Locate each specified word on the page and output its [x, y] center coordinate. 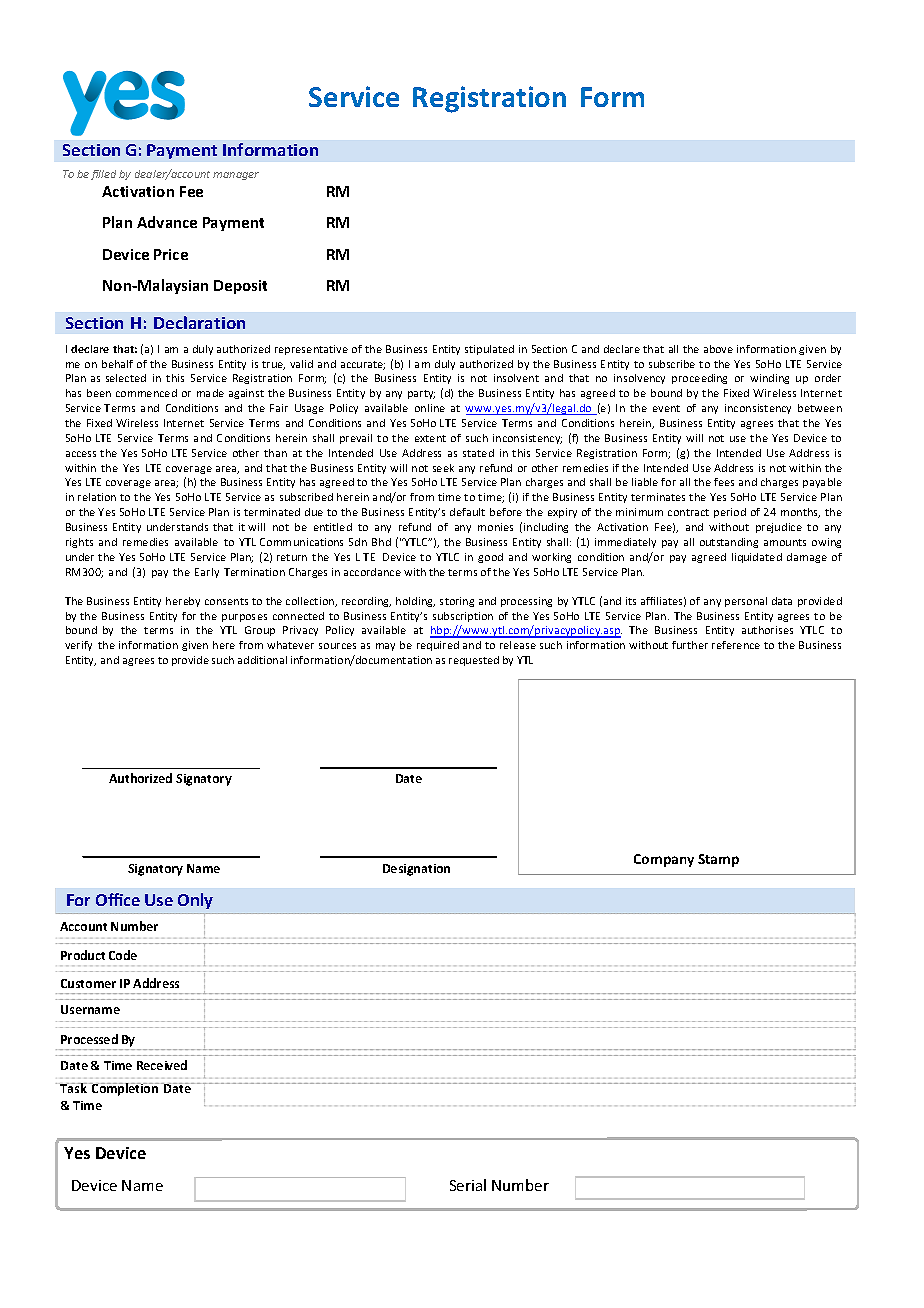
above [718, 349]
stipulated [489, 350]
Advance [167, 222]
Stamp [718, 860]
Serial [468, 1185]
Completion [124, 1089]
